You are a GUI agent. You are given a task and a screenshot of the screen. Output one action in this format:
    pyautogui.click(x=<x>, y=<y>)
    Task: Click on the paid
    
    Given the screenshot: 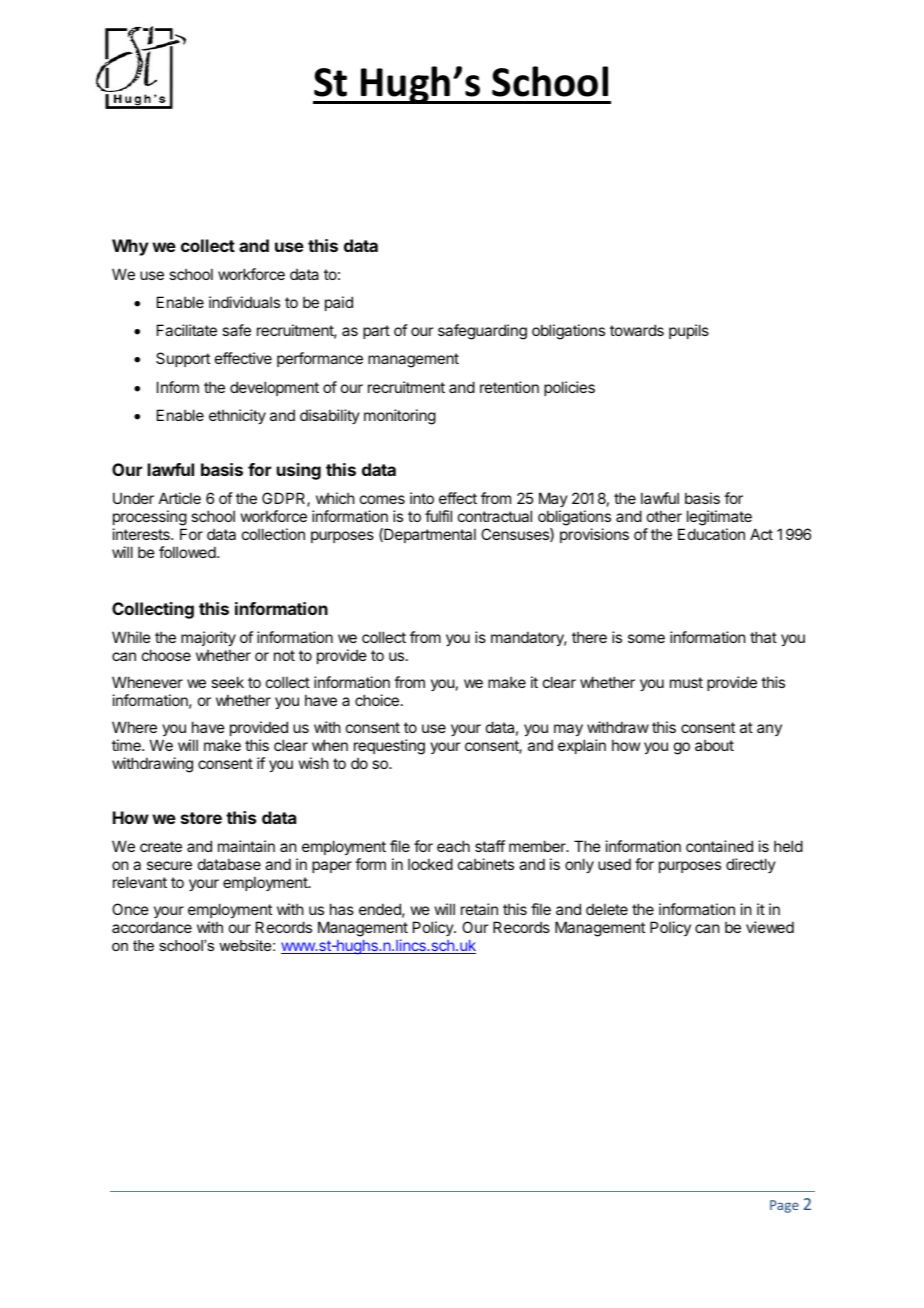 What is the action you would take?
    pyautogui.click(x=339, y=303)
